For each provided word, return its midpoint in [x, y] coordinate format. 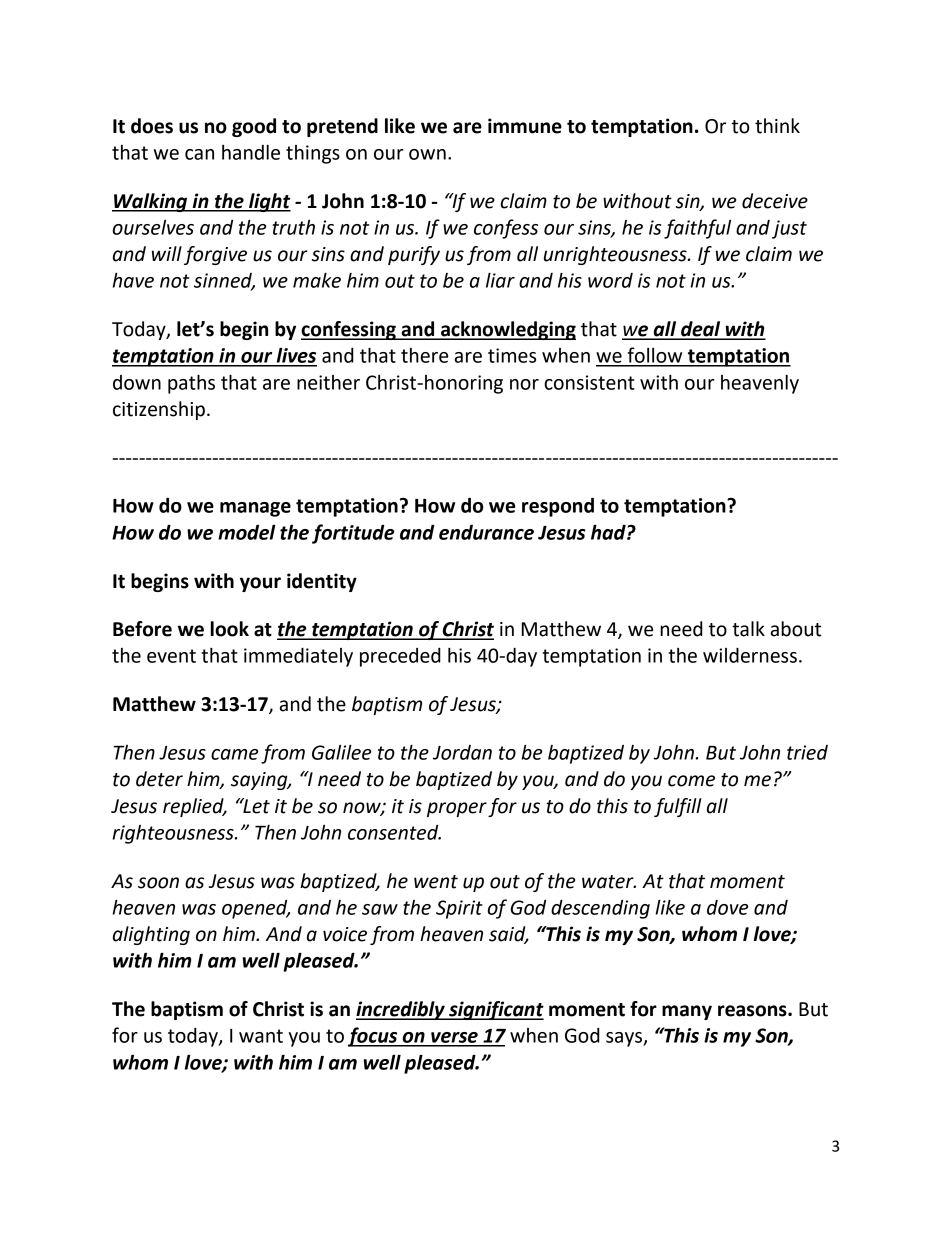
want [261, 1036]
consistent [589, 382]
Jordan [462, 752]
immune [525, 126]
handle [251, 152]
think [777, 126]
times [512, 355]
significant [495, 1010]
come [691, 781]
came [235, 754]
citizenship [159, 410]
